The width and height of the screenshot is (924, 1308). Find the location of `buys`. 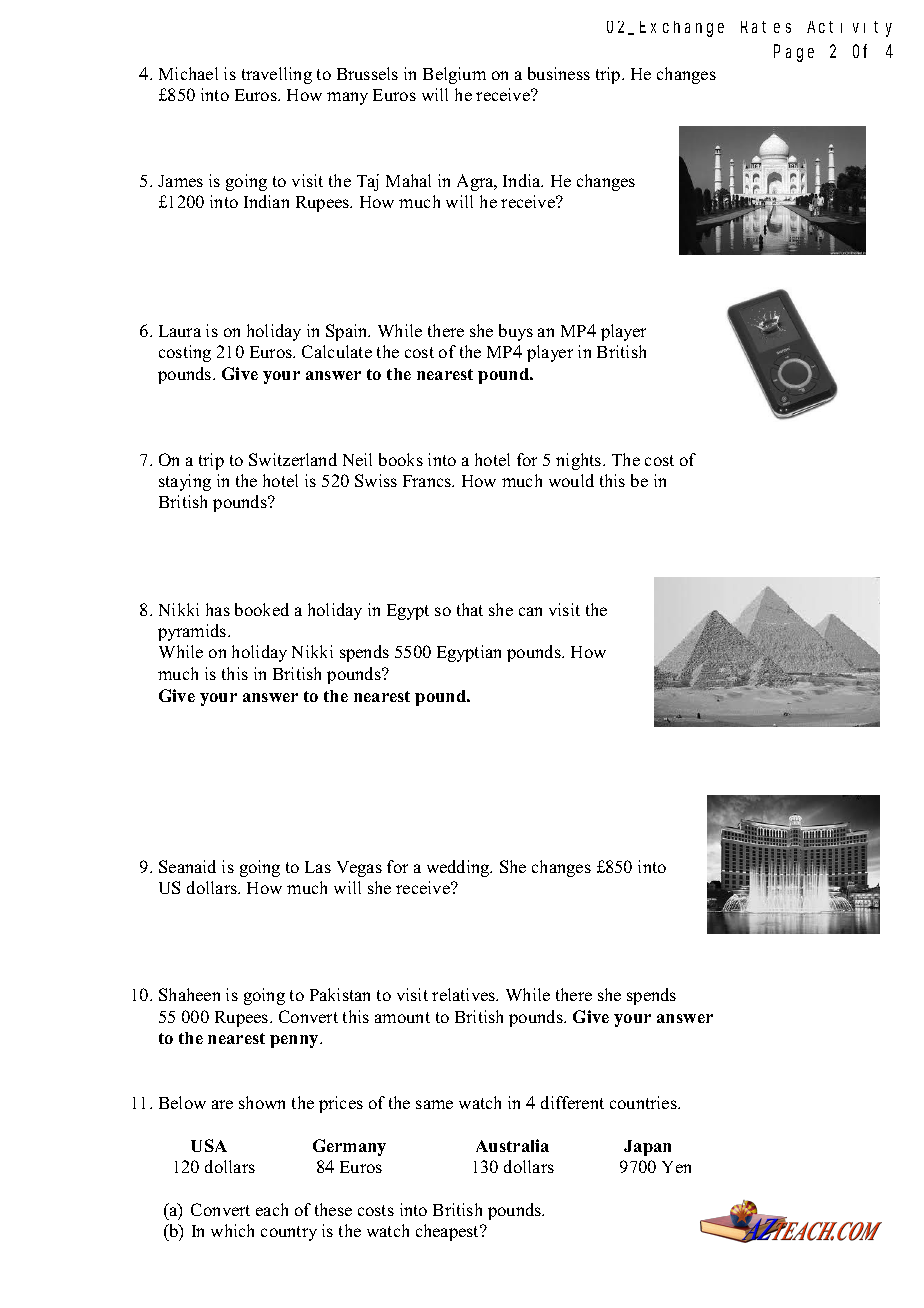

buys is located at coordinates (516, 332).
